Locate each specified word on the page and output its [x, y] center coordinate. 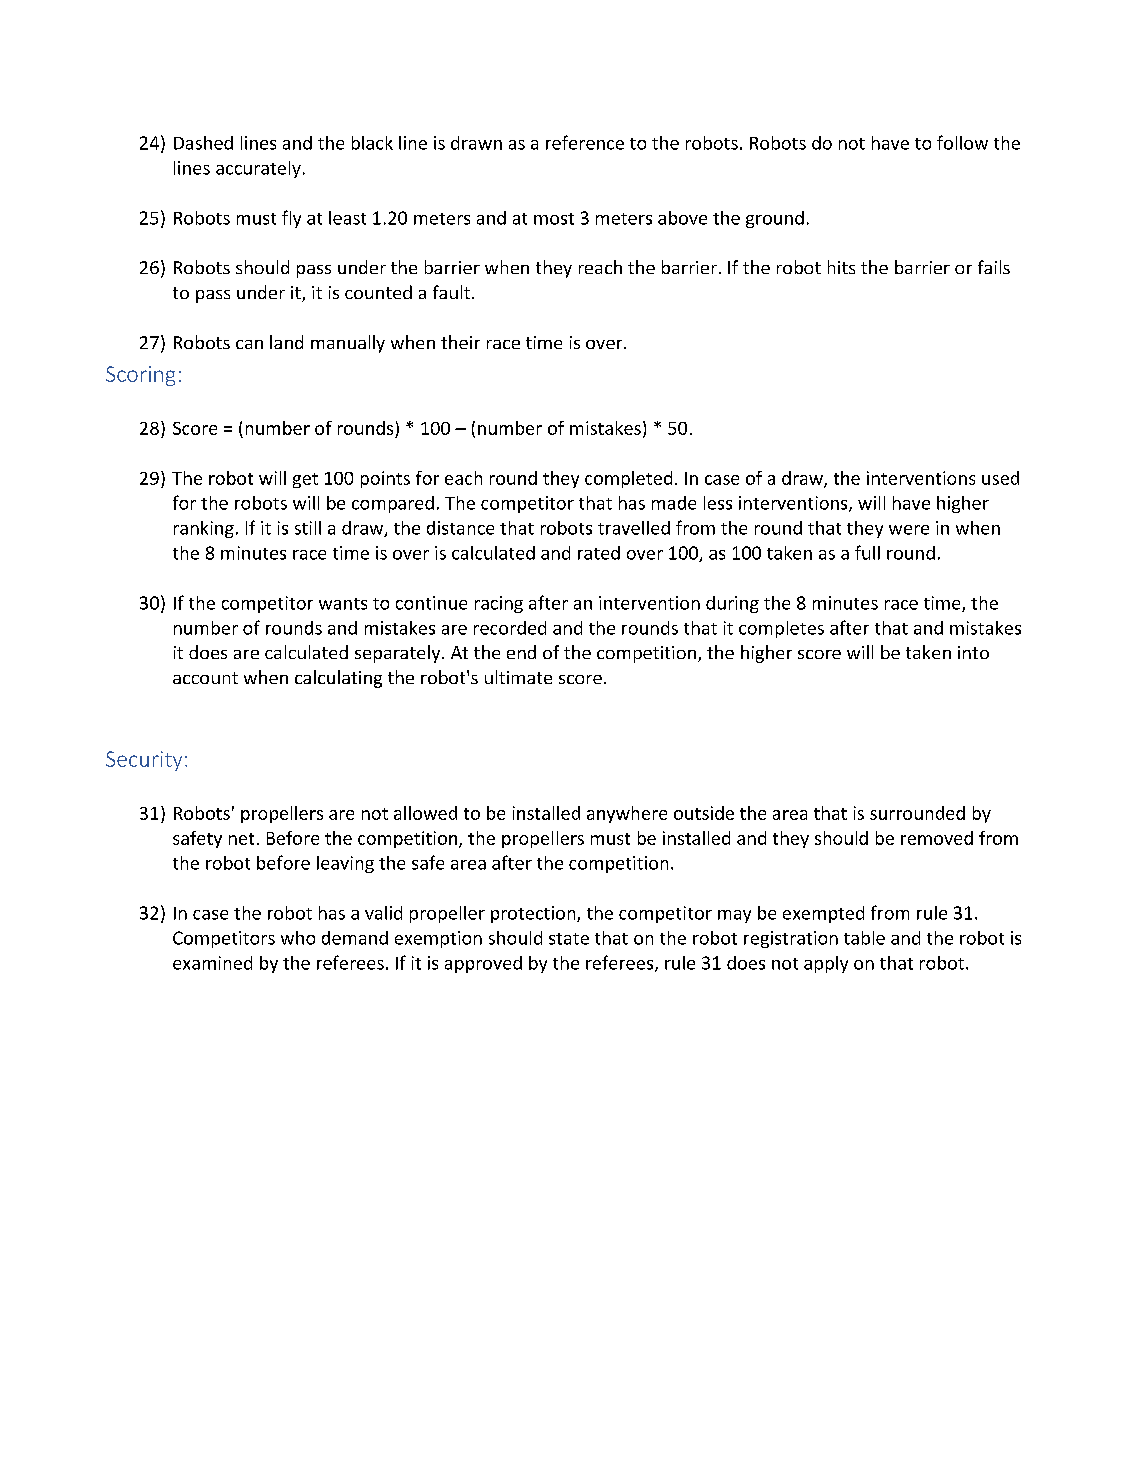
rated [599, 553]
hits [841, 267]
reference [585, 142]
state [569, 939]
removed [937, 838]
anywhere [627, 814]
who [298, 938]
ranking [204, 529]
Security [144, 761]
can [249, 344]
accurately [258, 169]
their [460, 342]
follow [962, 142]
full [867, 552]
